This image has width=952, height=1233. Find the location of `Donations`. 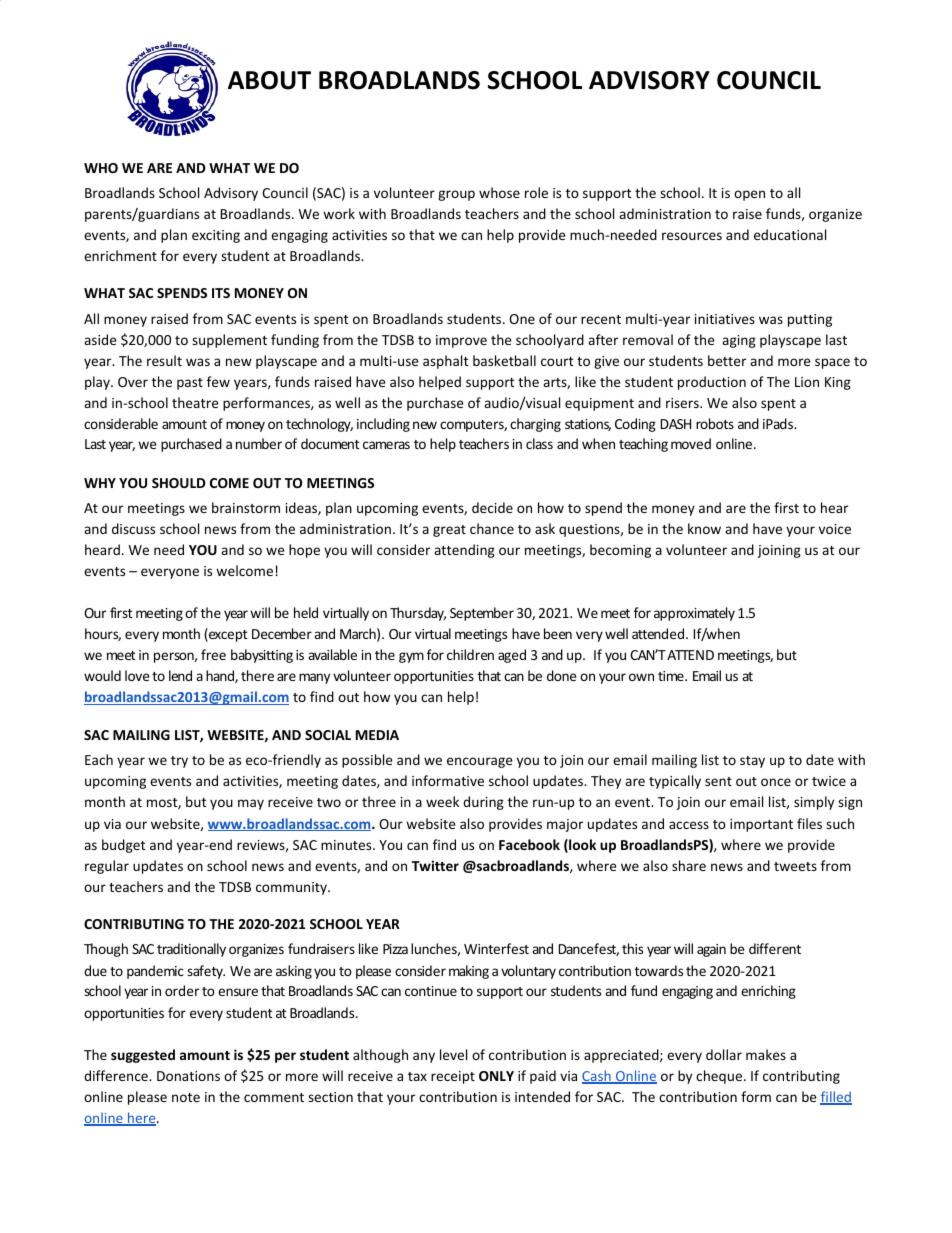

Donations is located at coordinates (188, 1076).
